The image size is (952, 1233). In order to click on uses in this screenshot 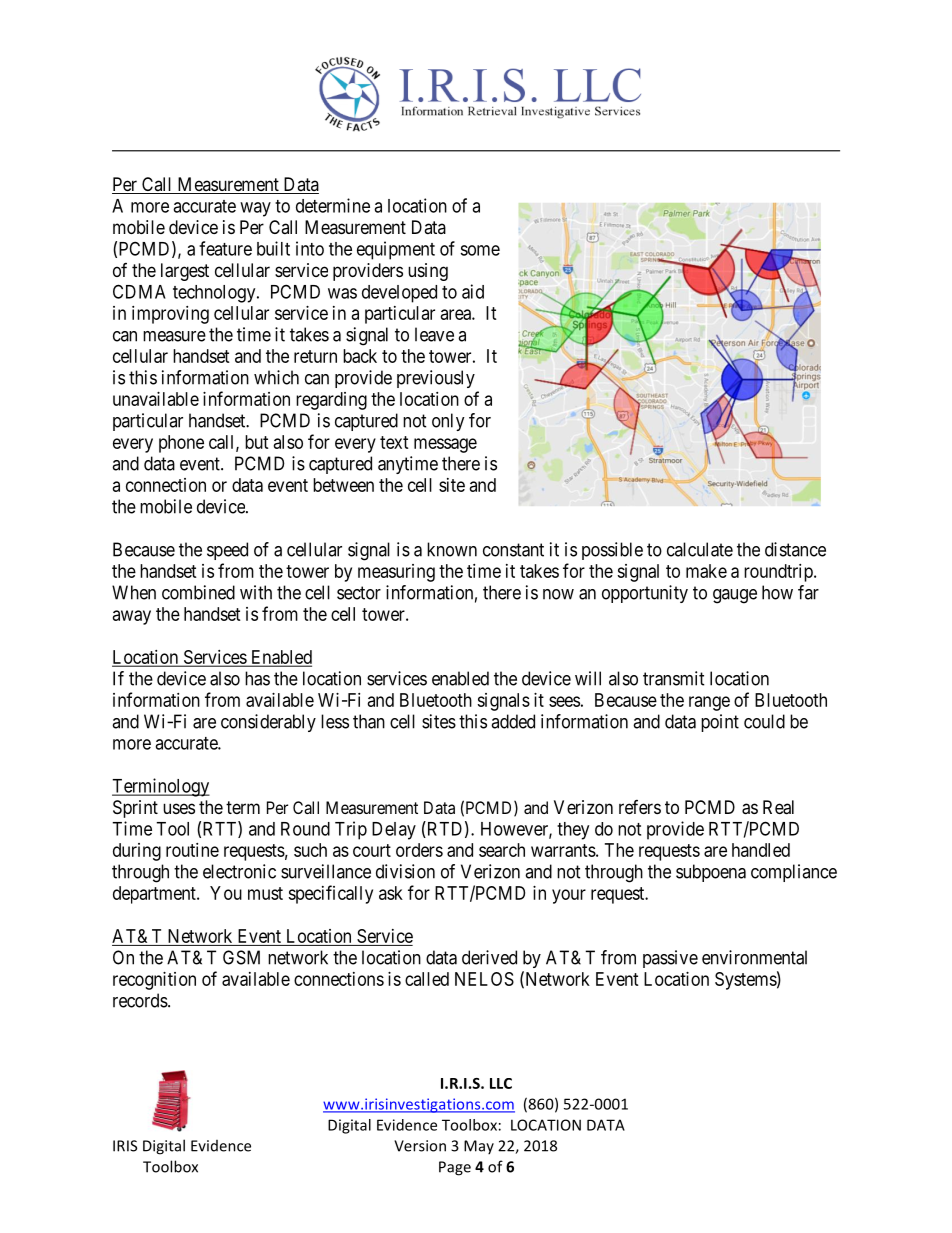, I will do `click(179, 808)`.
